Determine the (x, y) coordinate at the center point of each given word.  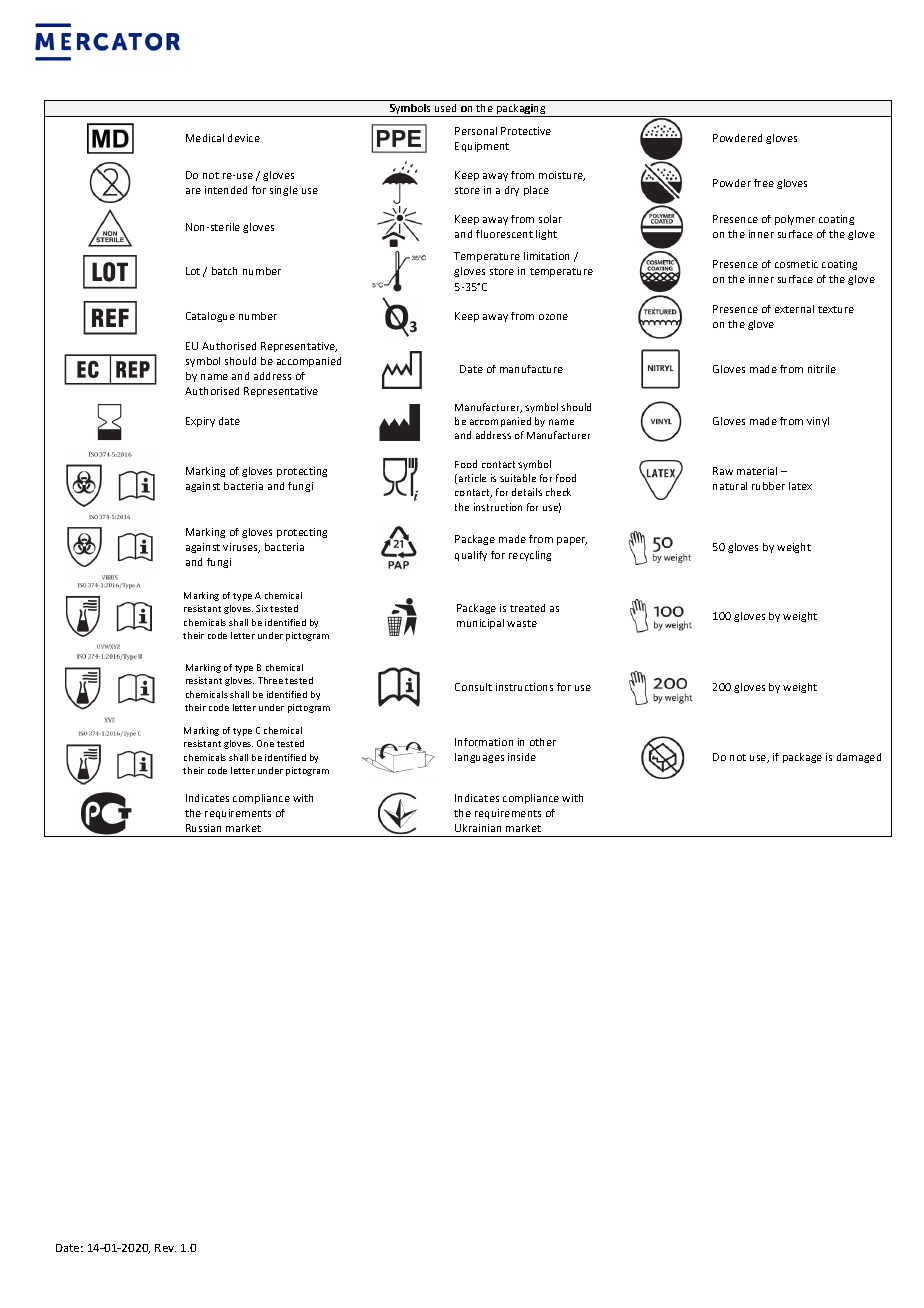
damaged (859, 758)
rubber (768, 486)
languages (479, 758)
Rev (165, 1248)
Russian (203, 828)
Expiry (200, 422)
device (244, 138)
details (527, 492)
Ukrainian (478, 828)
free (764, 183)
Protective (526, 131)
